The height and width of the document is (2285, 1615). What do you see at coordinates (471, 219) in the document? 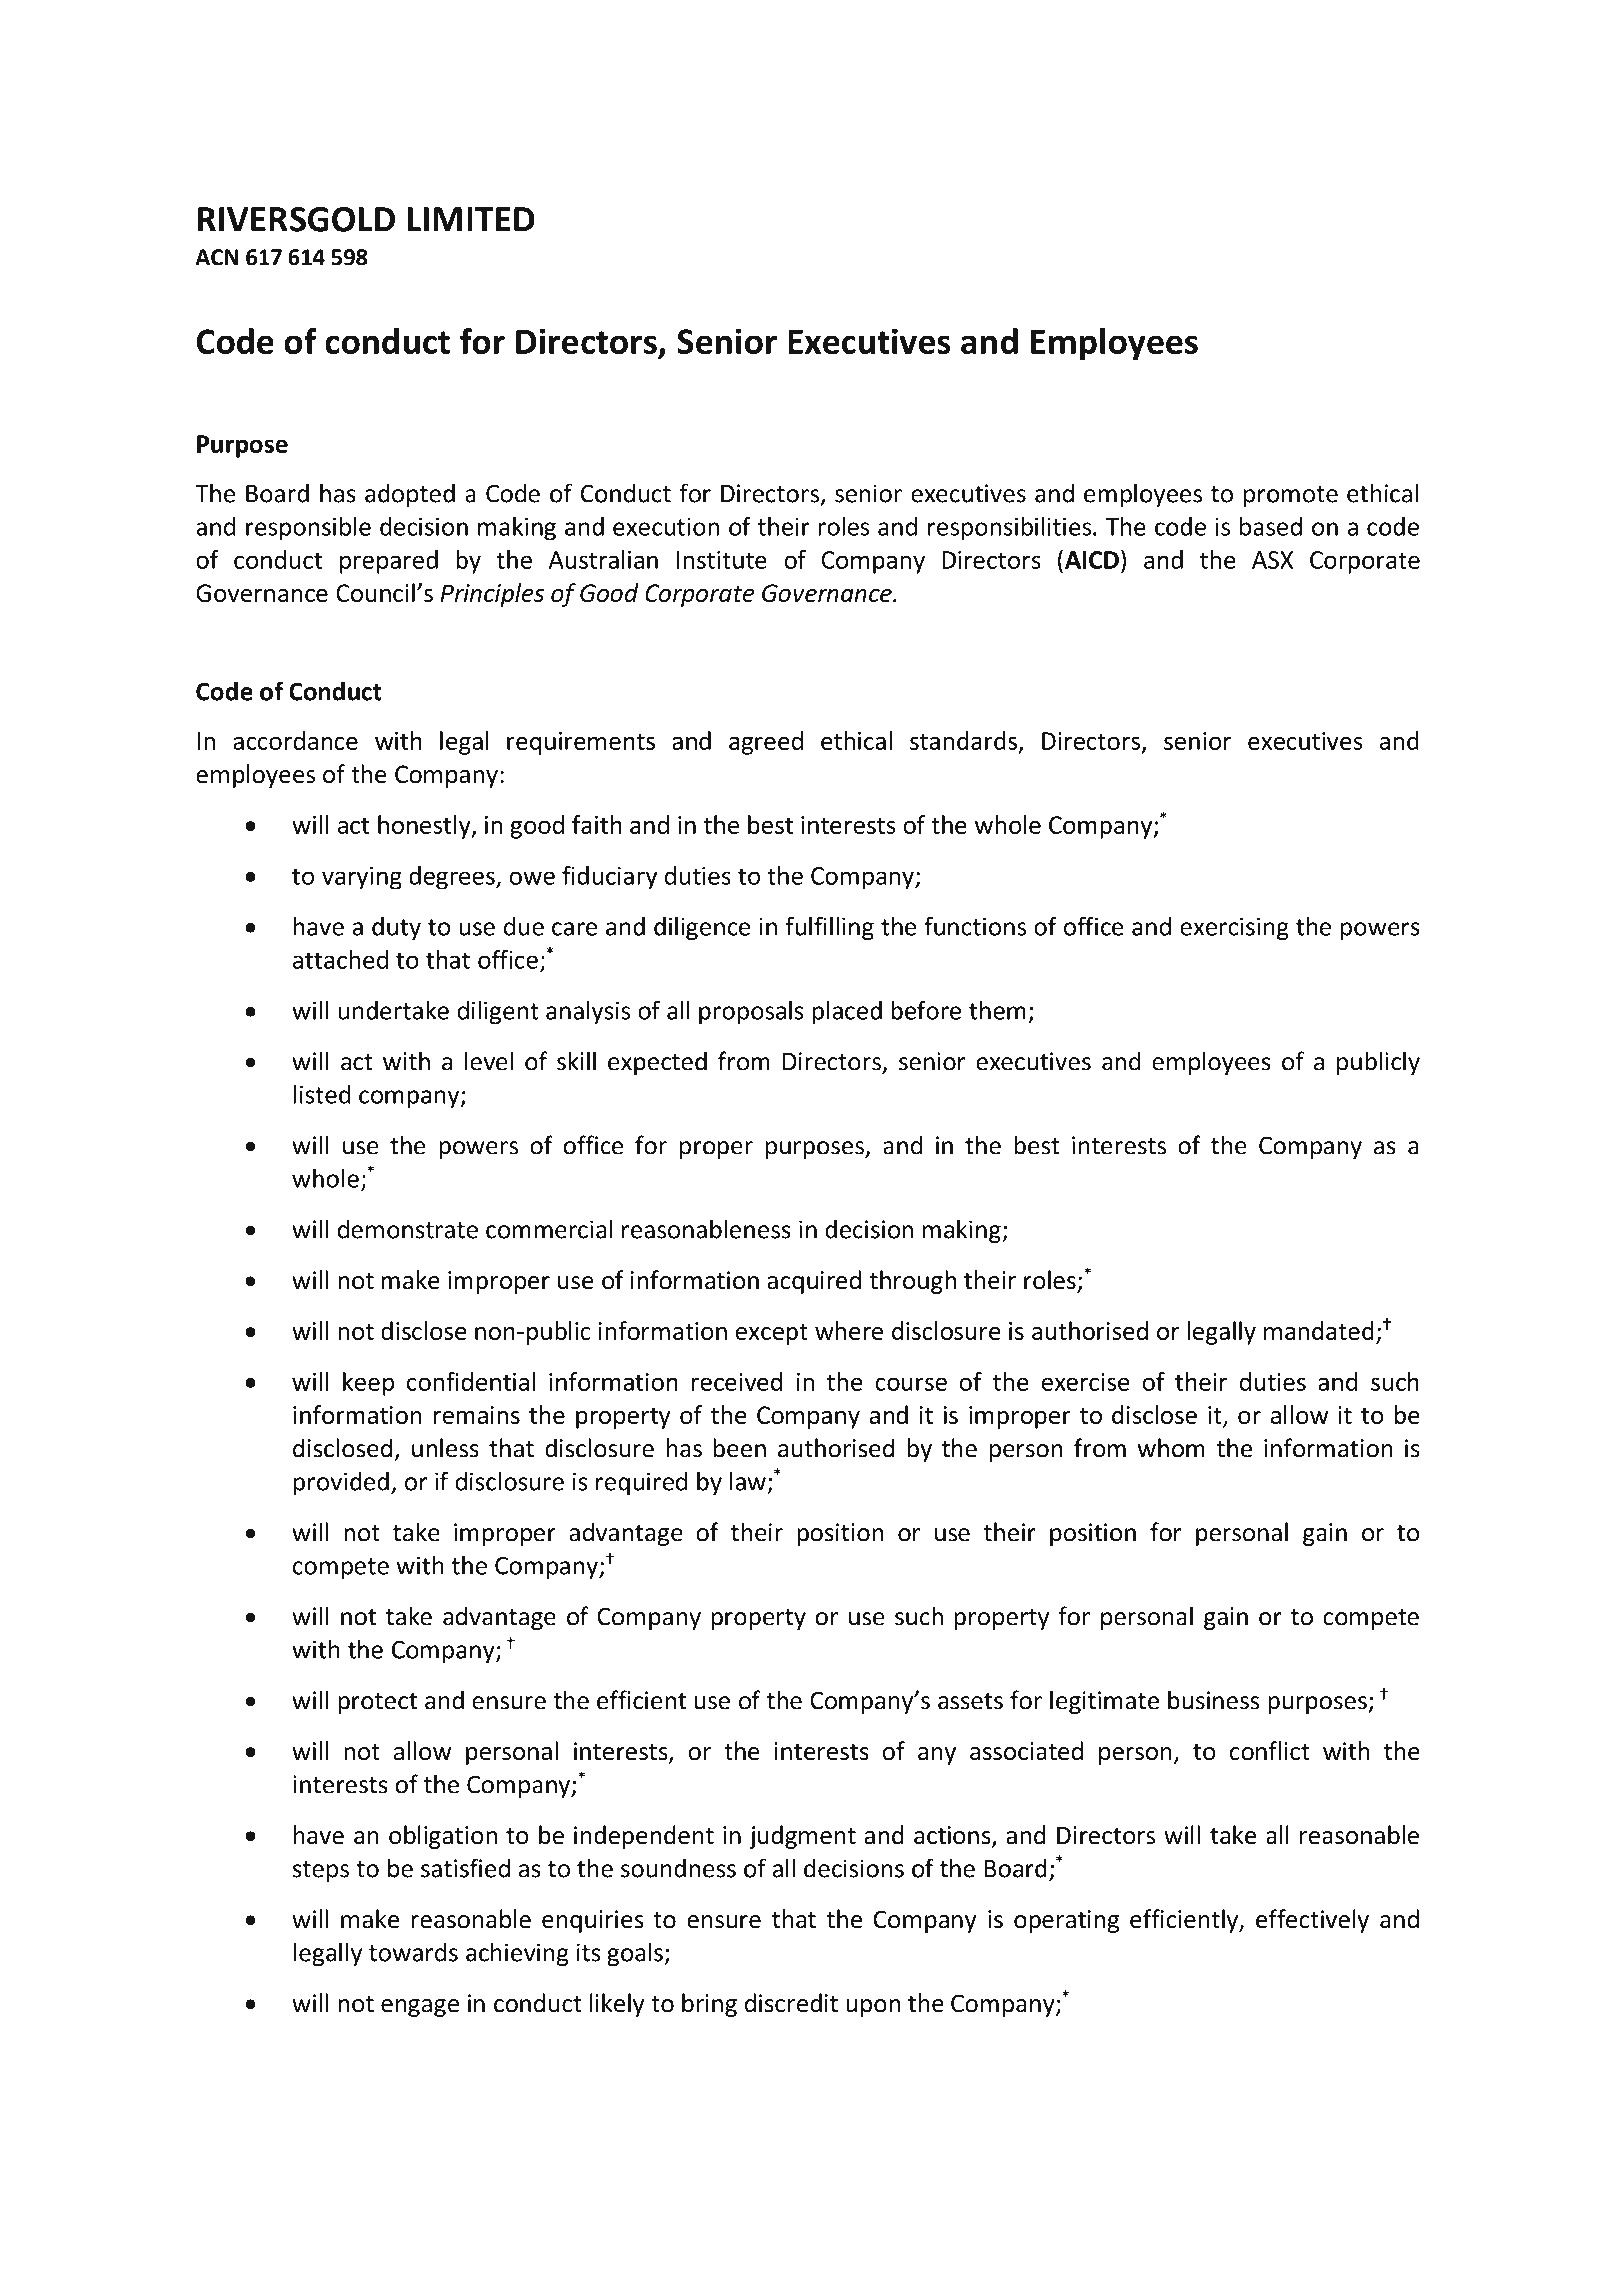
I see `LIMITED` at bounding box center [471, 219].
